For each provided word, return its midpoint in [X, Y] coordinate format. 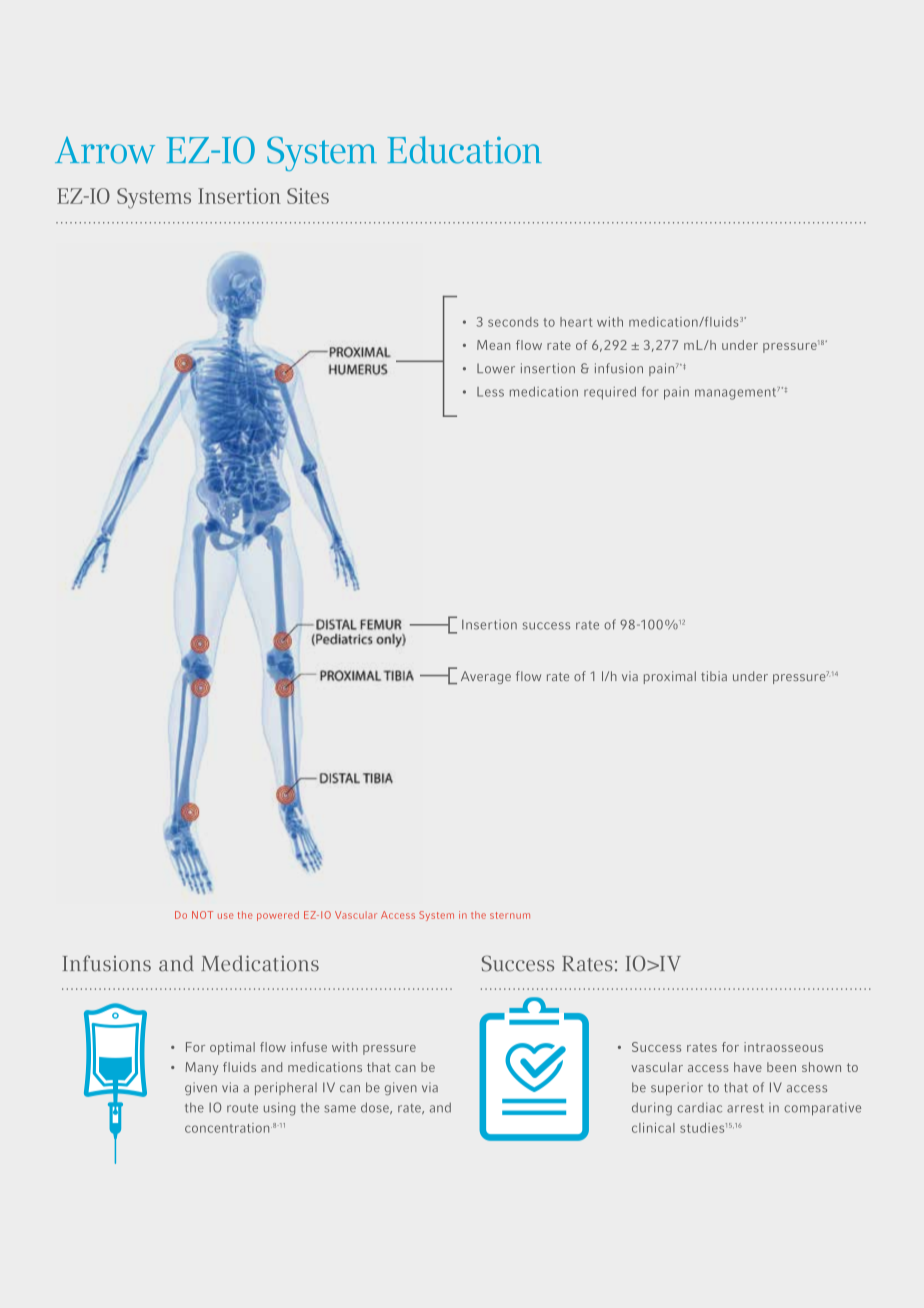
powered [278, 916]
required [610, 393]
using [279, 1109]
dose [376, 1108]
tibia [714, 676]
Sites [308, 196]
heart [576, 322]
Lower [496, 368]
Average [486, 677]
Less [490, 392]
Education [464, 150]
